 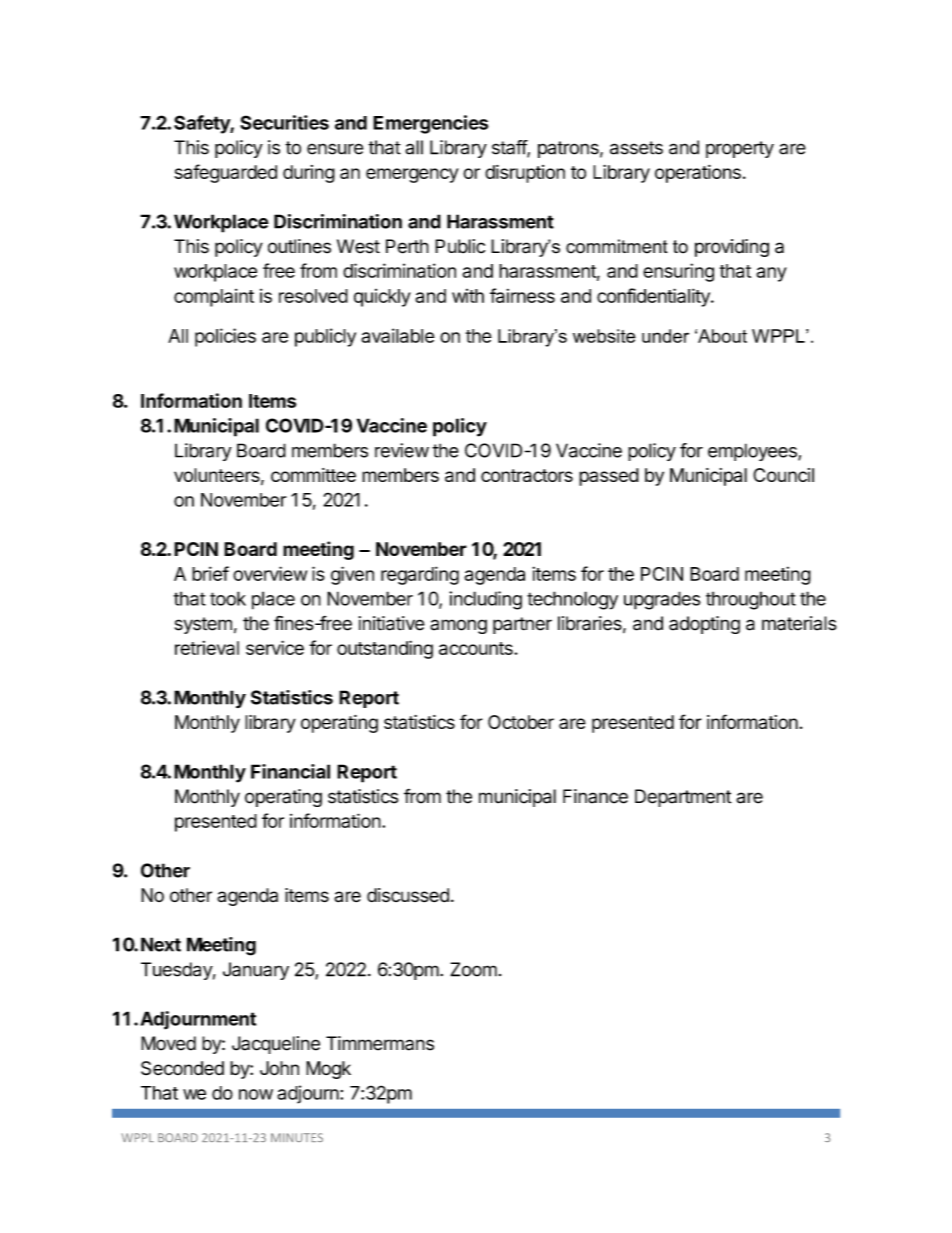 What do you see at coordinates (740, 149) in the document?
I see `property` at bounding box center [740, 149].
